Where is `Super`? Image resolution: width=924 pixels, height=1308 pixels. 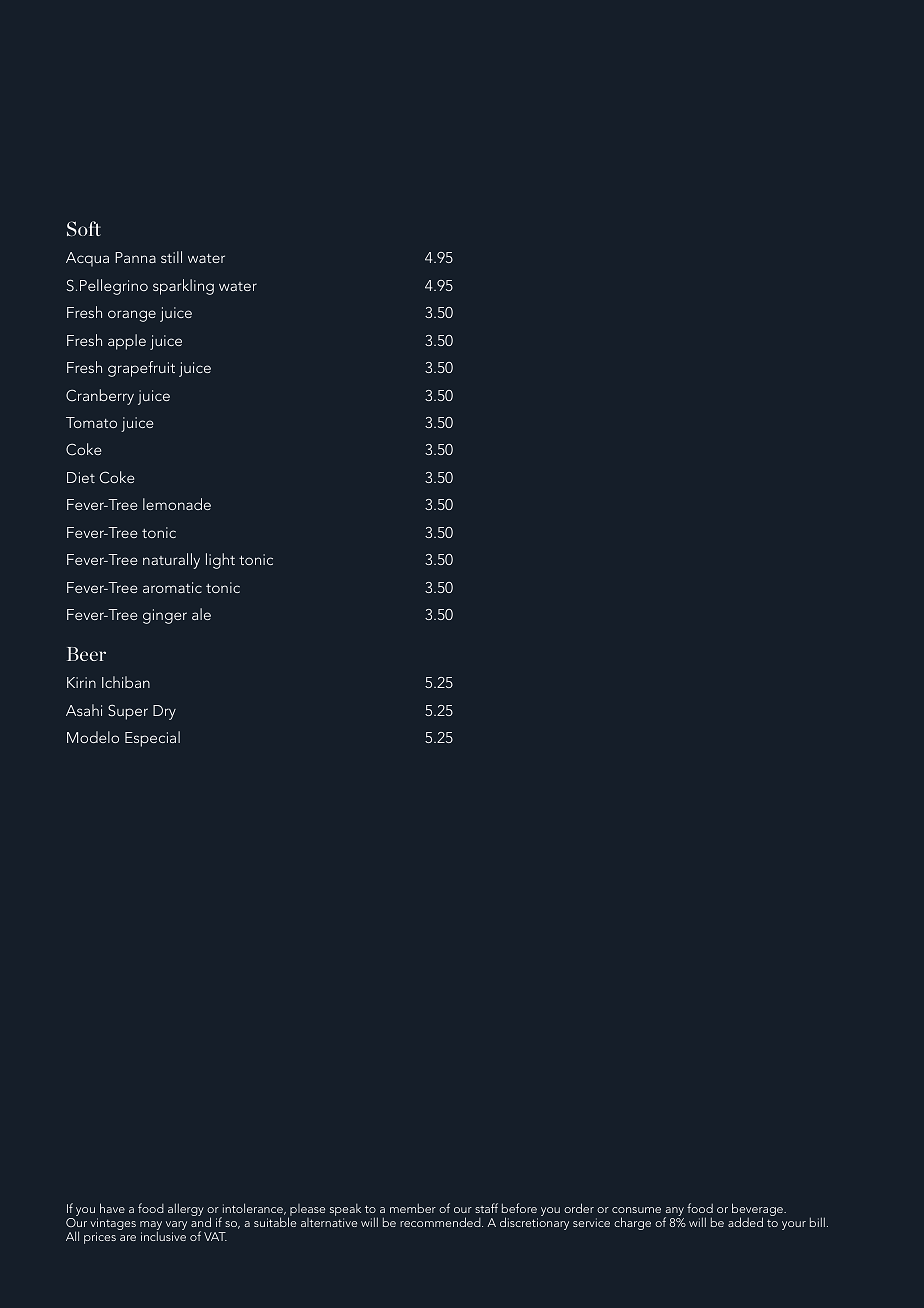 Super is located at coordinates (128, 712).
